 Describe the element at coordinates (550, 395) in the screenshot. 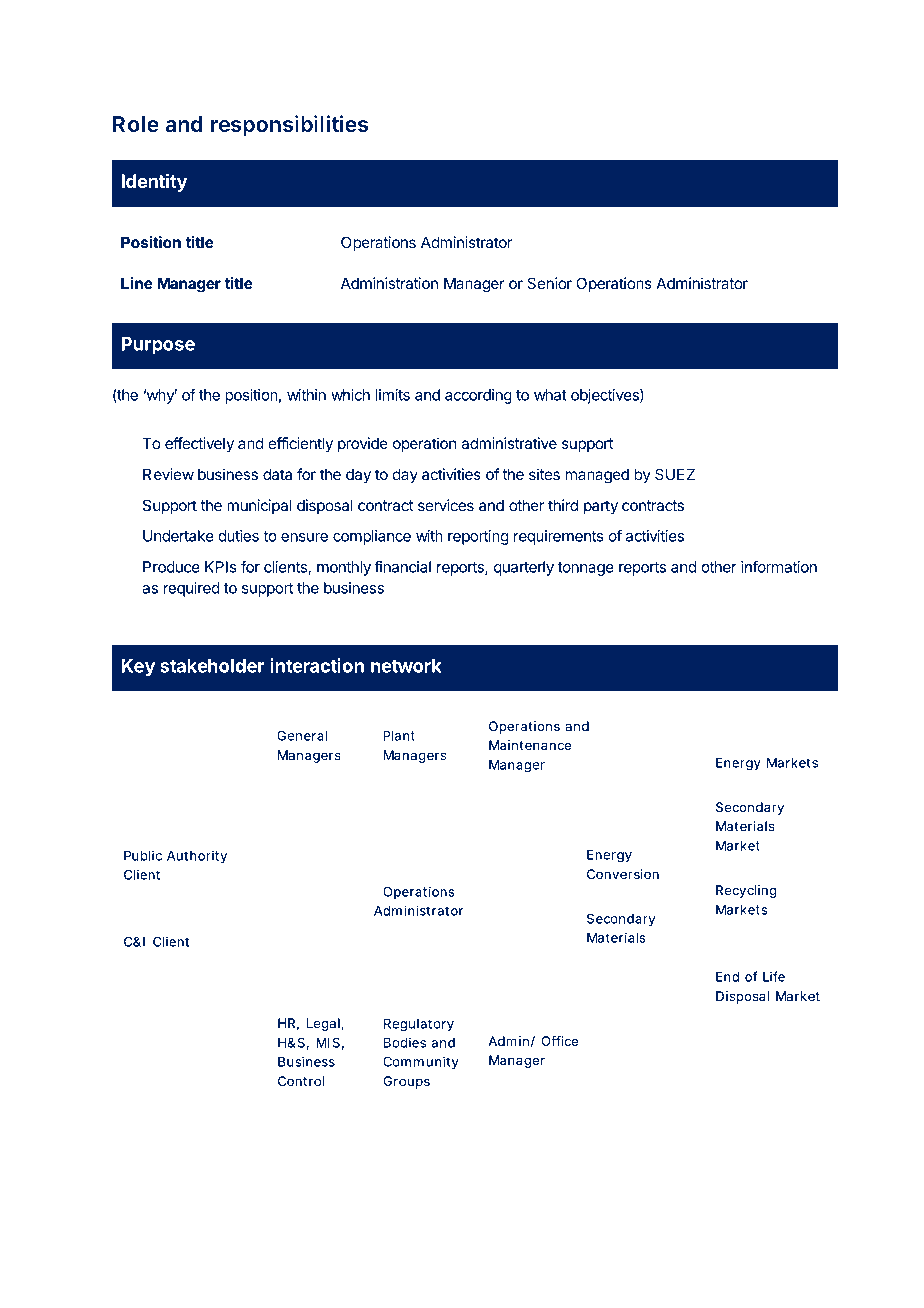

I see `what` at that location.
